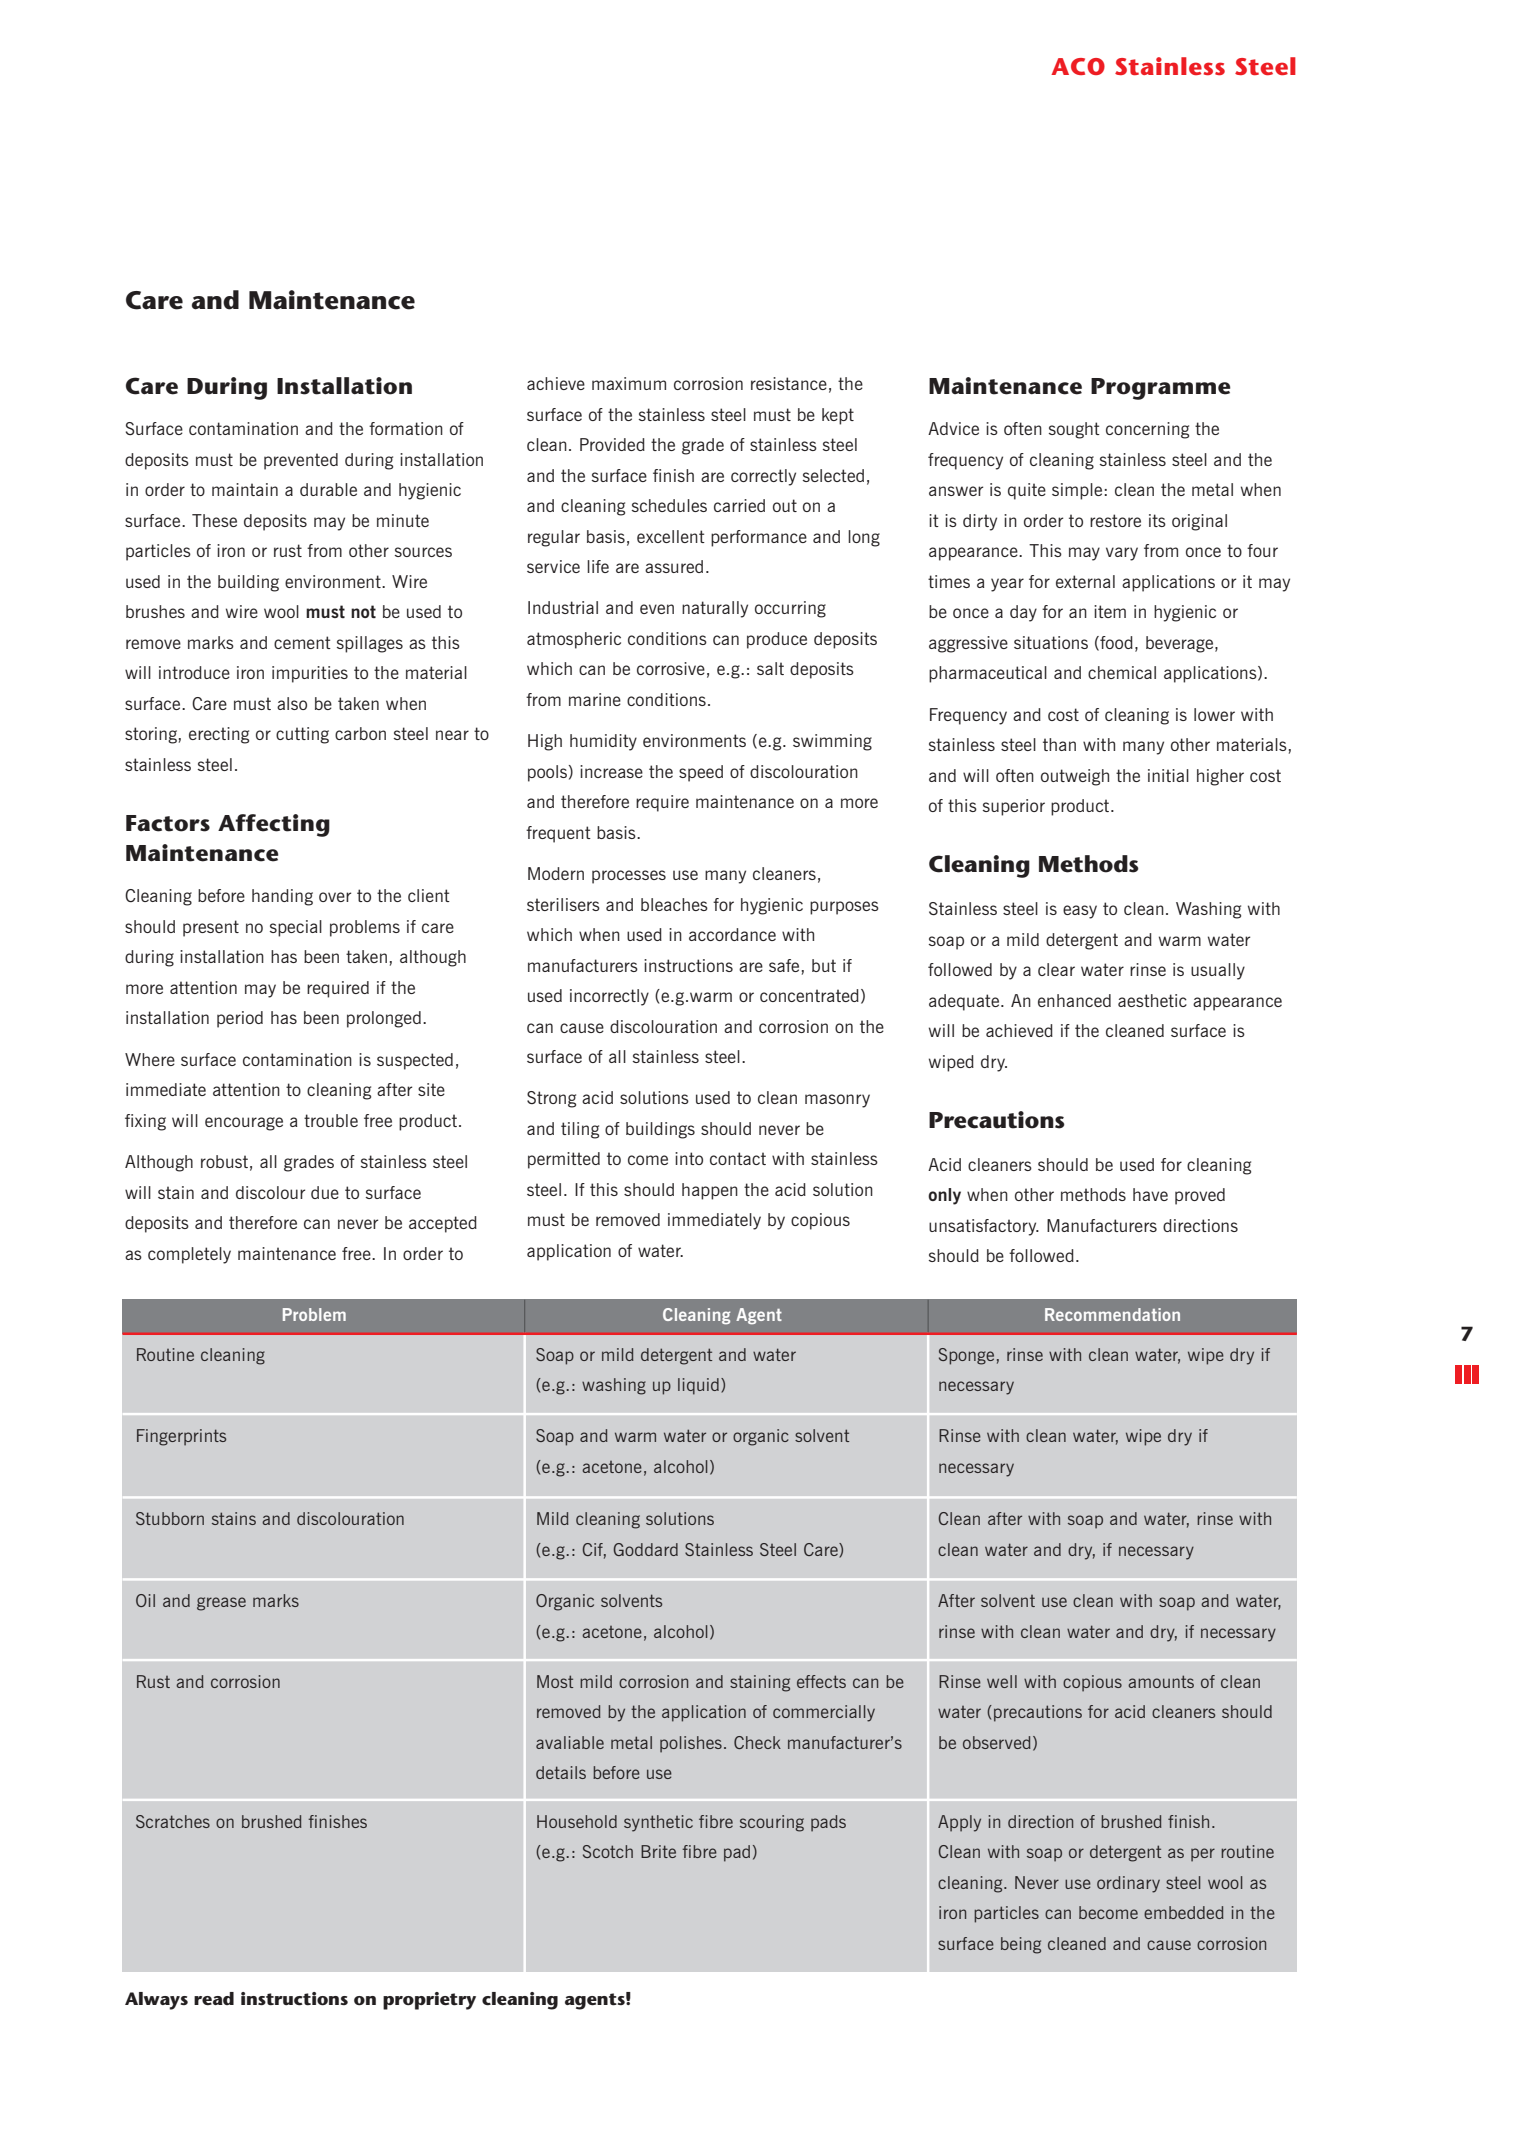 This screenshot has height=2140, width=1513. I want to click on maximum, so click(629, 383).
